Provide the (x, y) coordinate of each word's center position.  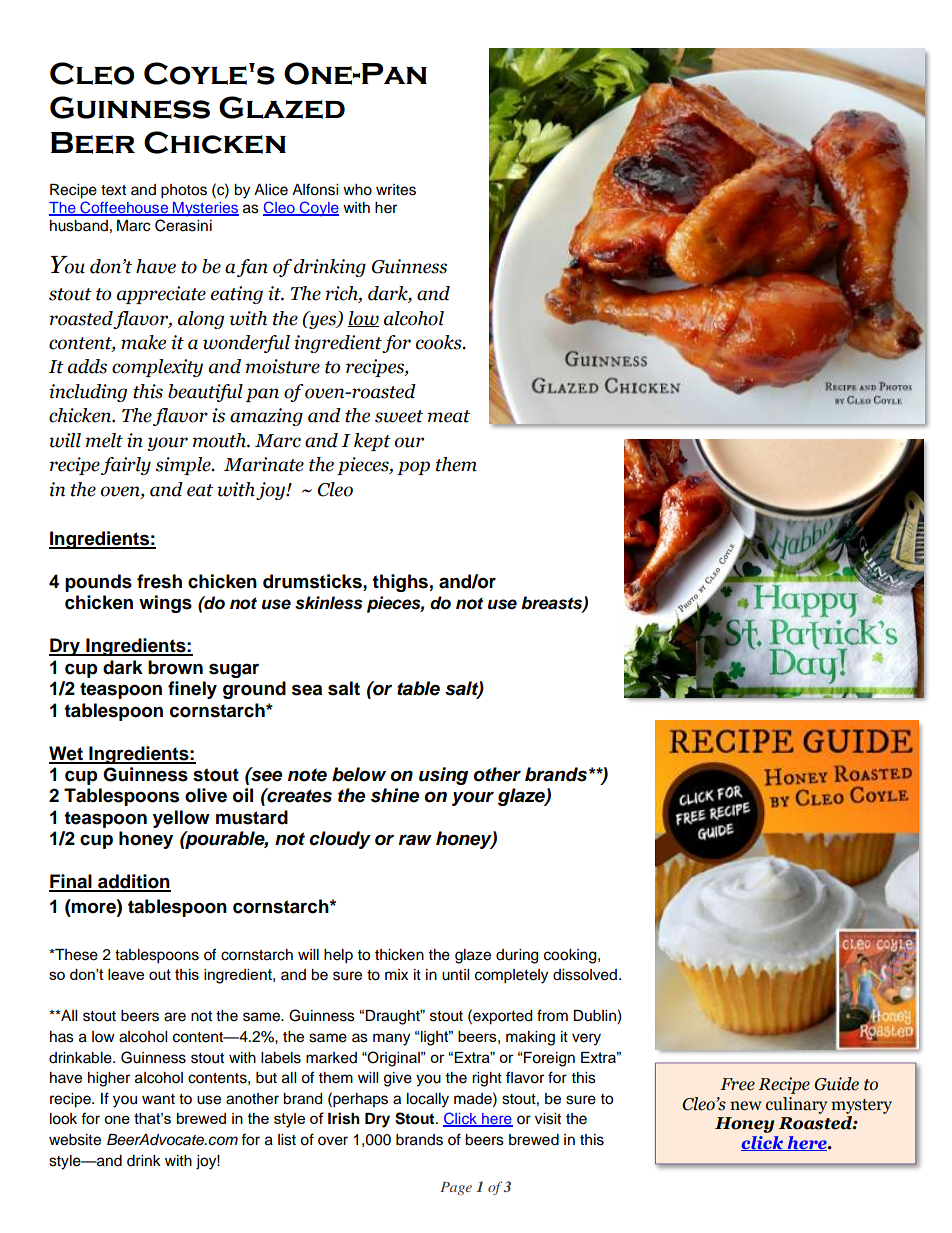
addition (133, 882)
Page (456, 1188)
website (75, 1140)
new (746, 1106)
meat (449, 416)
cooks (440, 342)
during (517, 956)
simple (184, 466)
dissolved (585, 975)
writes (396, 190)
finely (192, 690)
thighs (400, 583)
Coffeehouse (124, 208)
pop (413, 468)
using (443, 776)
